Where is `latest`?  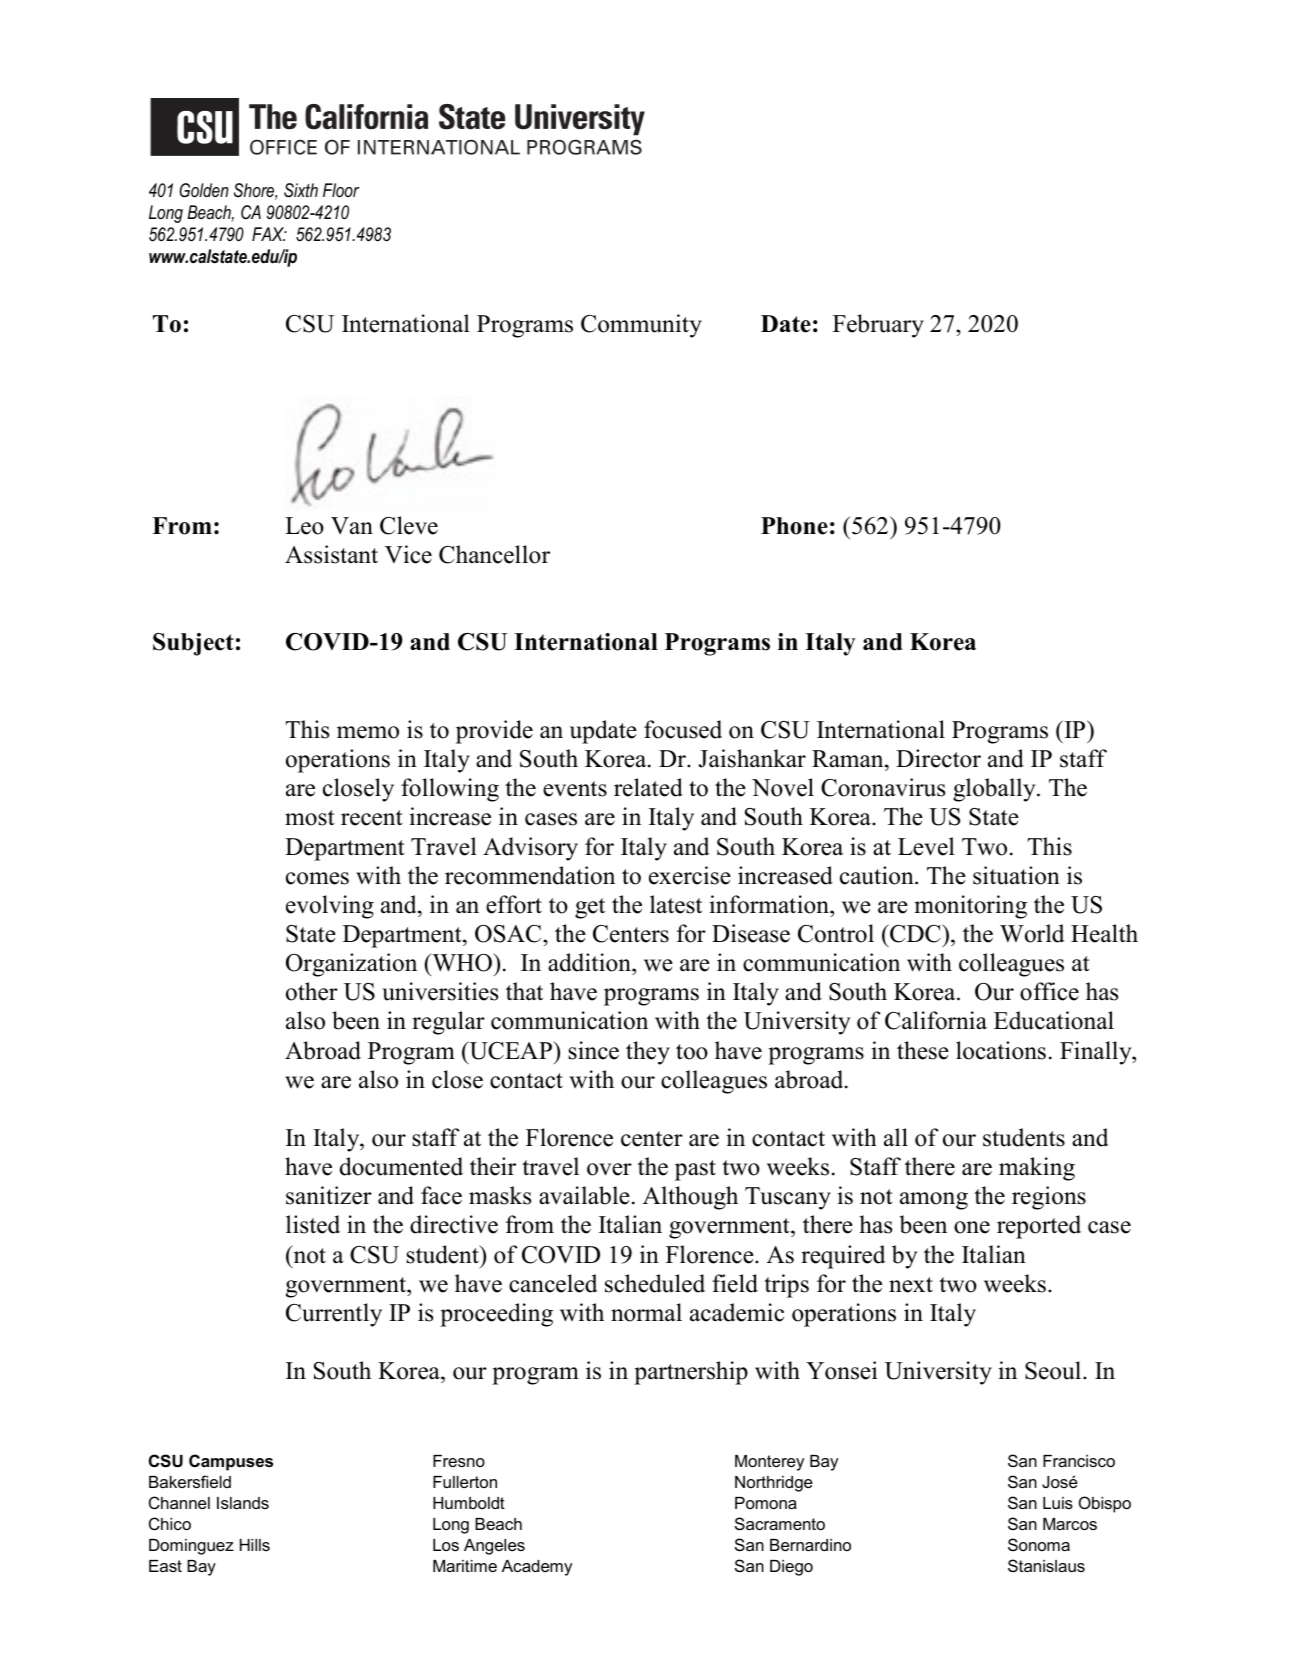 latest is located at coordinates (676, 904).
